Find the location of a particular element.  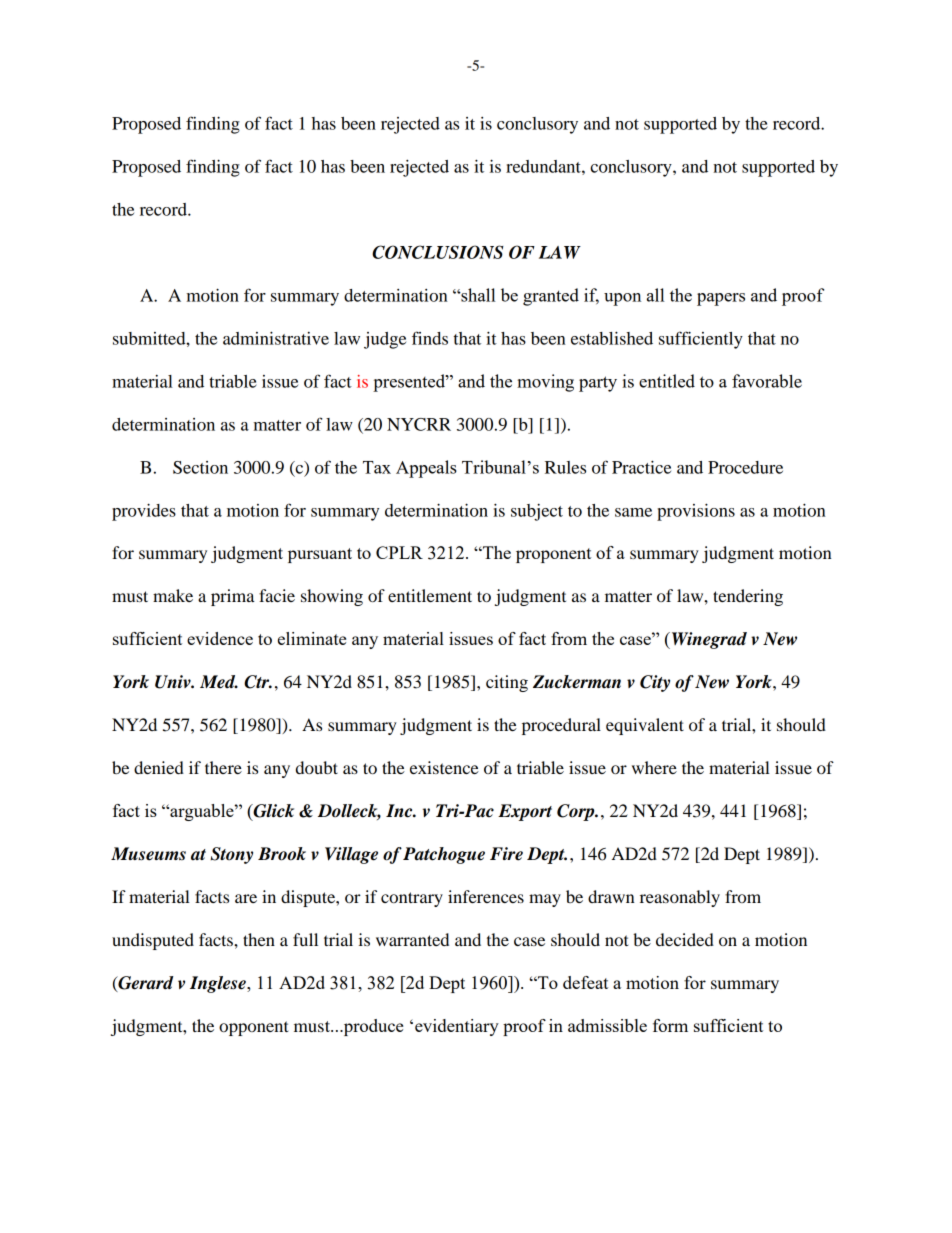

Inglese is located at coordinates (219, 984).
